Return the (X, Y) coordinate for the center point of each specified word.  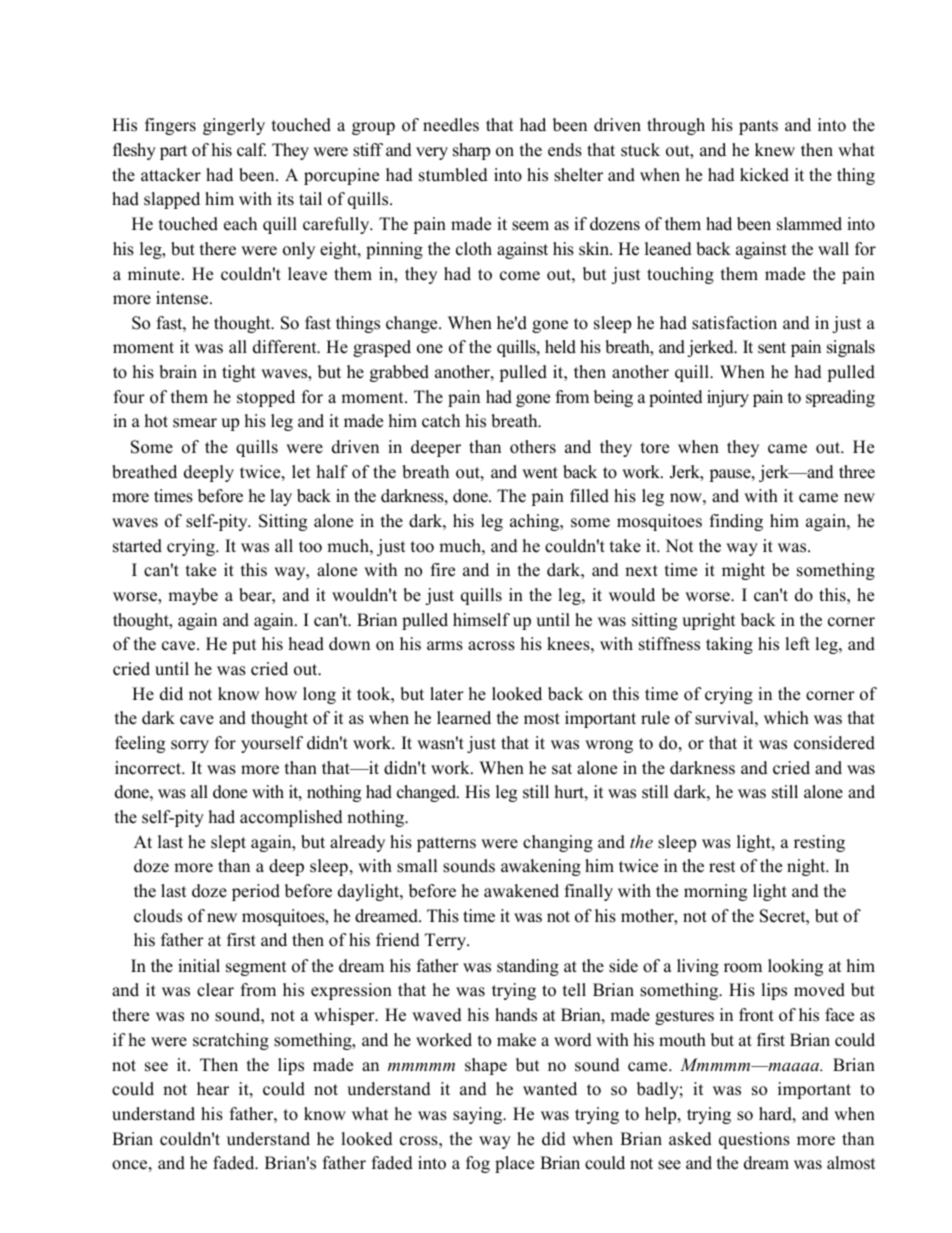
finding (736, 522)
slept (228, 843)
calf (251, 150)
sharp (471, 151)
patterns (446, 844)
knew (775, 150)
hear (213, 1089)
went (540, 473)
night (807, 867)
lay (281, 497)
